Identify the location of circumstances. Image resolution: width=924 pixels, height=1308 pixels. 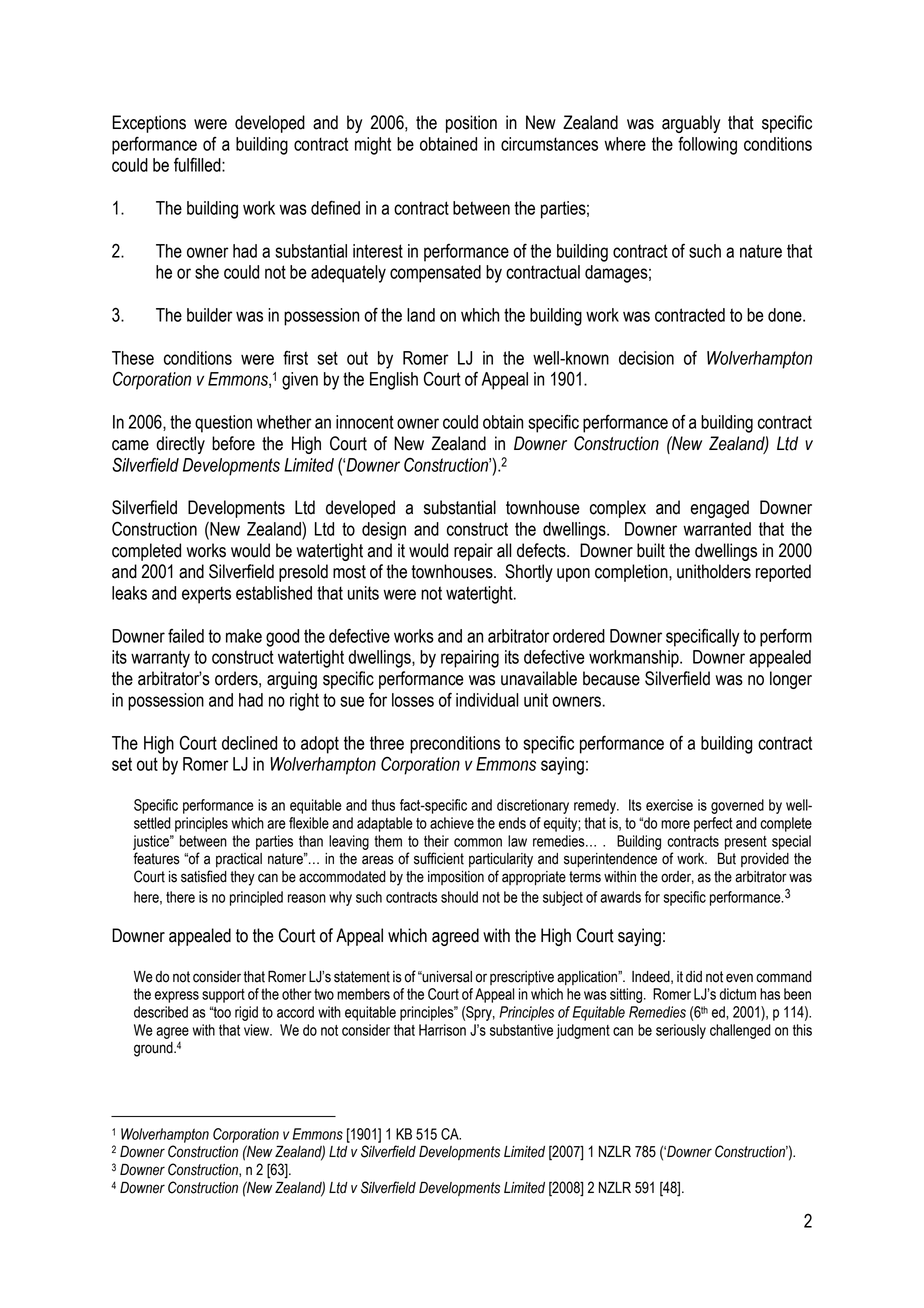
(549, 144).
